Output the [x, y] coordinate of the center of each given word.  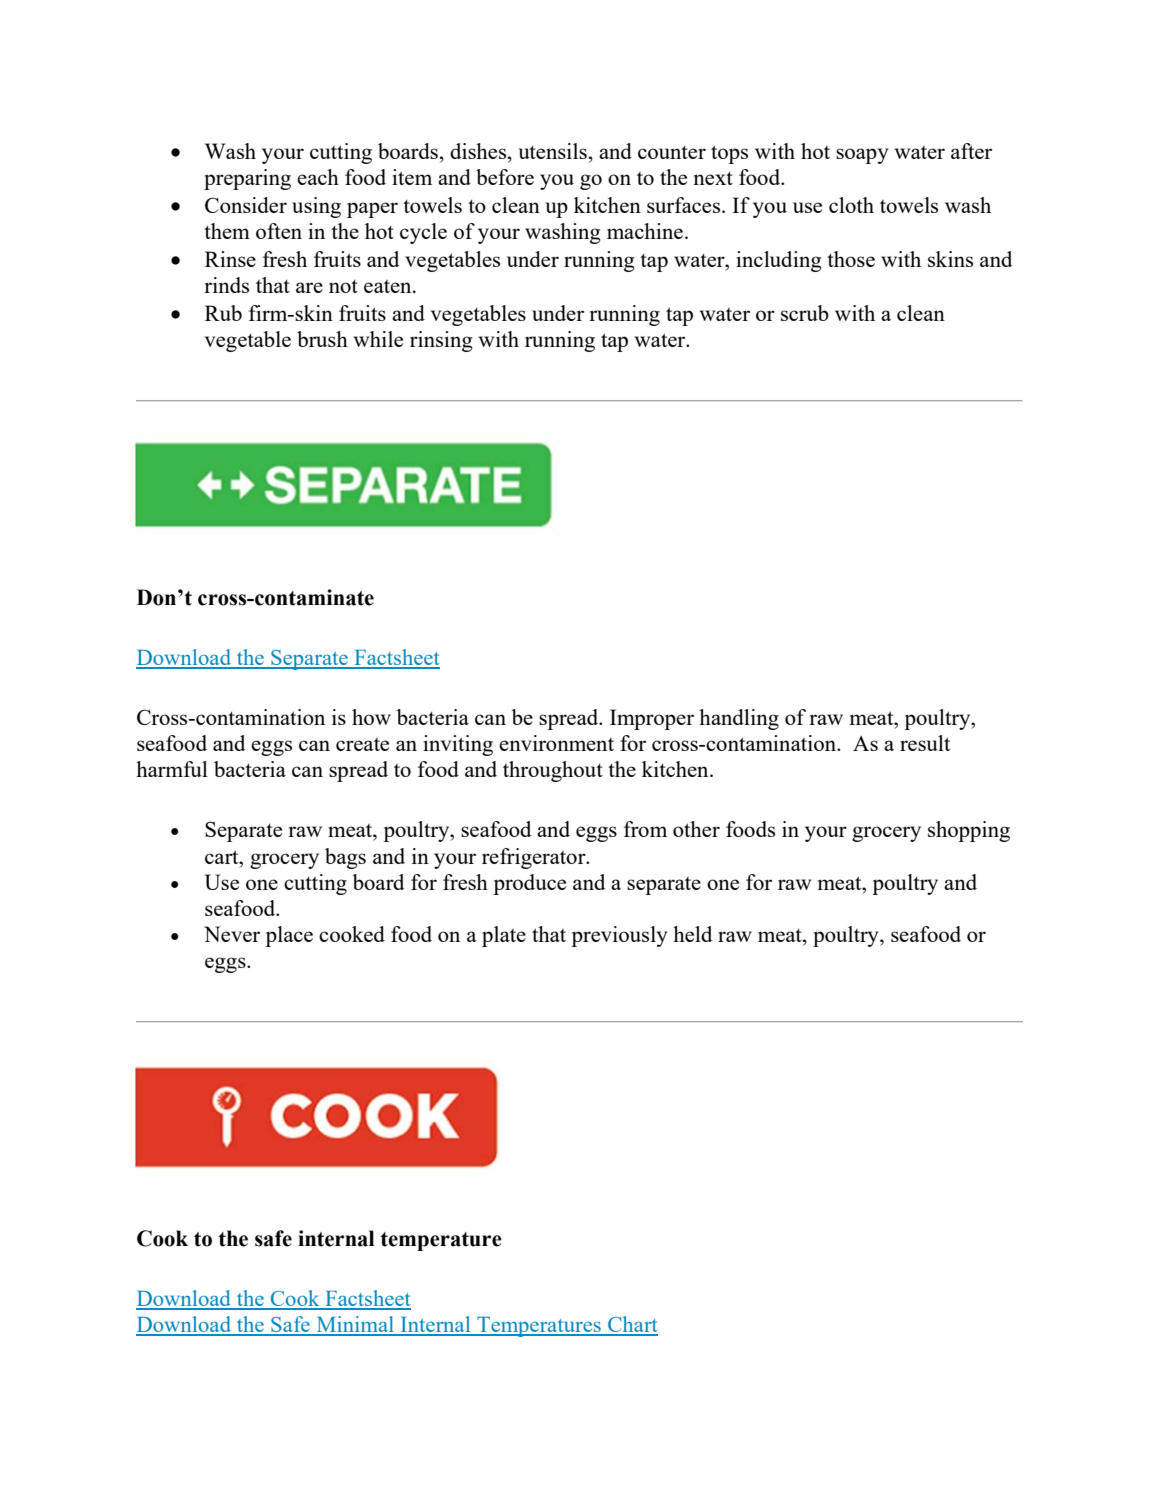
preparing [247, 179]
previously [619, 936]
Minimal [355, 1325]
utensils [552, 151]
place [289, 936]
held [692, 934]
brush [322, 339]
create [362, 744]
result [925, 743]
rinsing [441, 341]
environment [556, 743]
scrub [805, 313]
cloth [851, 205]
